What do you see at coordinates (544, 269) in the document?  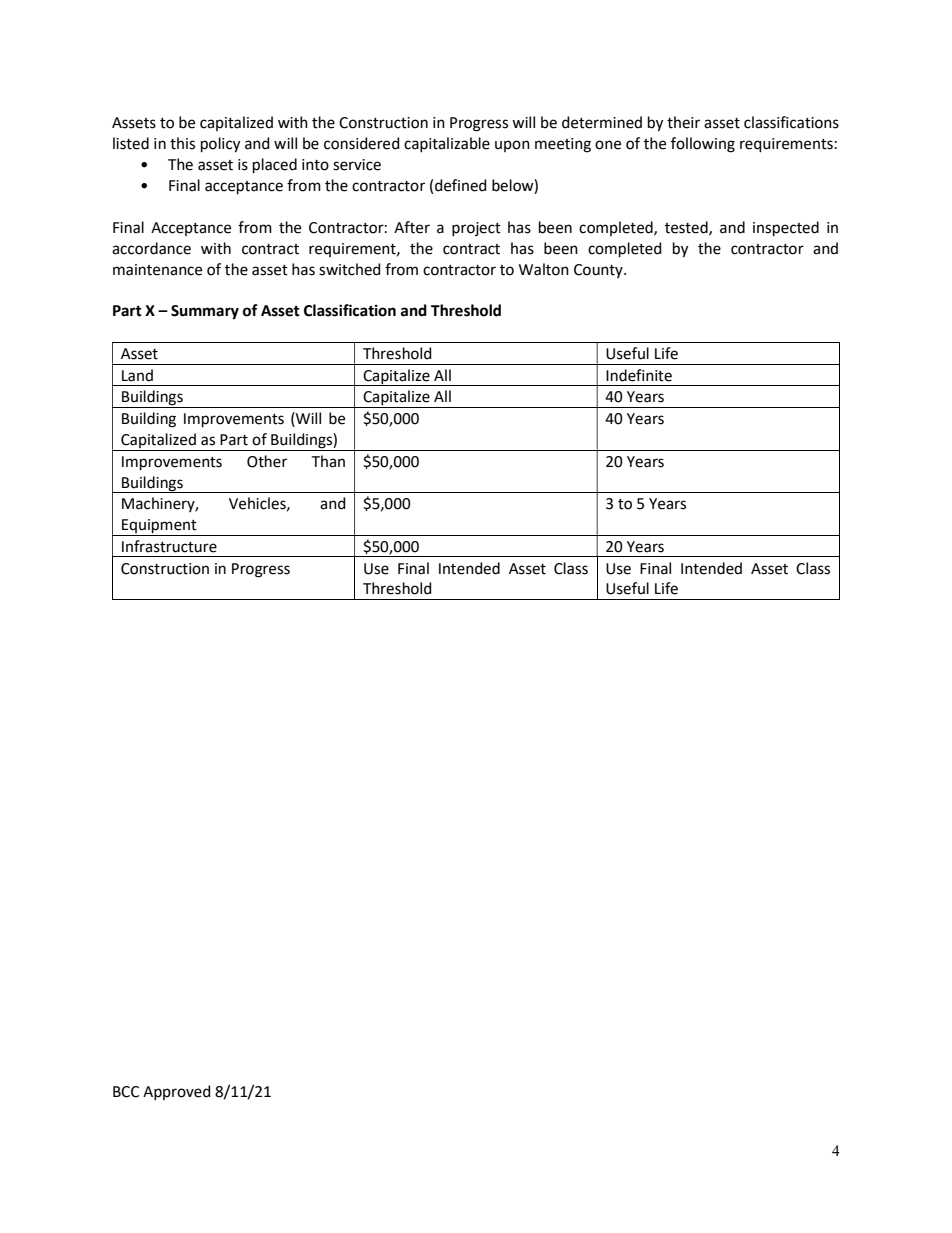 I see `Walton` at bounding box center [544, 269].
